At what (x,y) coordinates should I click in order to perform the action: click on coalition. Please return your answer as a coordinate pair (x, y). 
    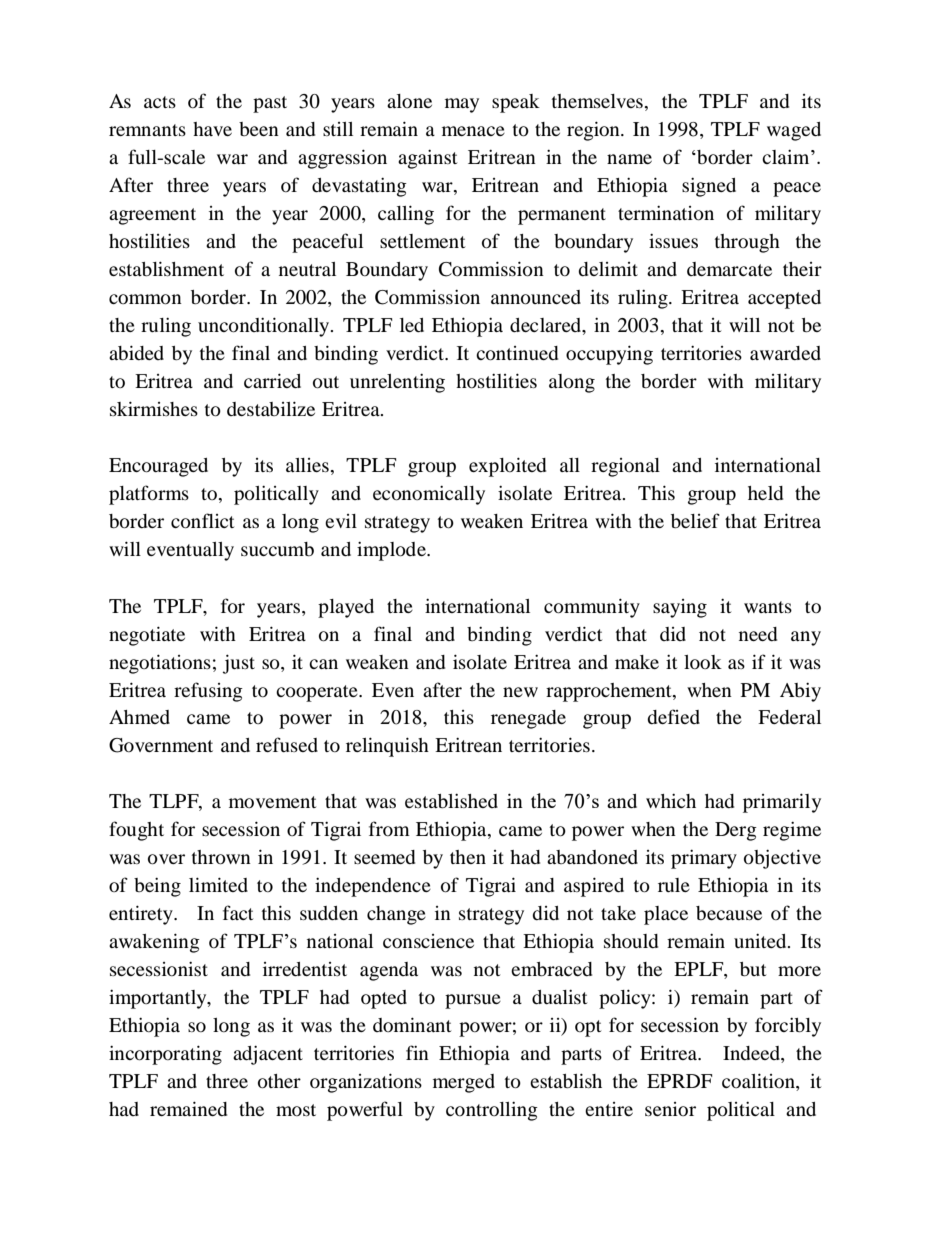
    Looking at the image, I should click on (759, 1080).
